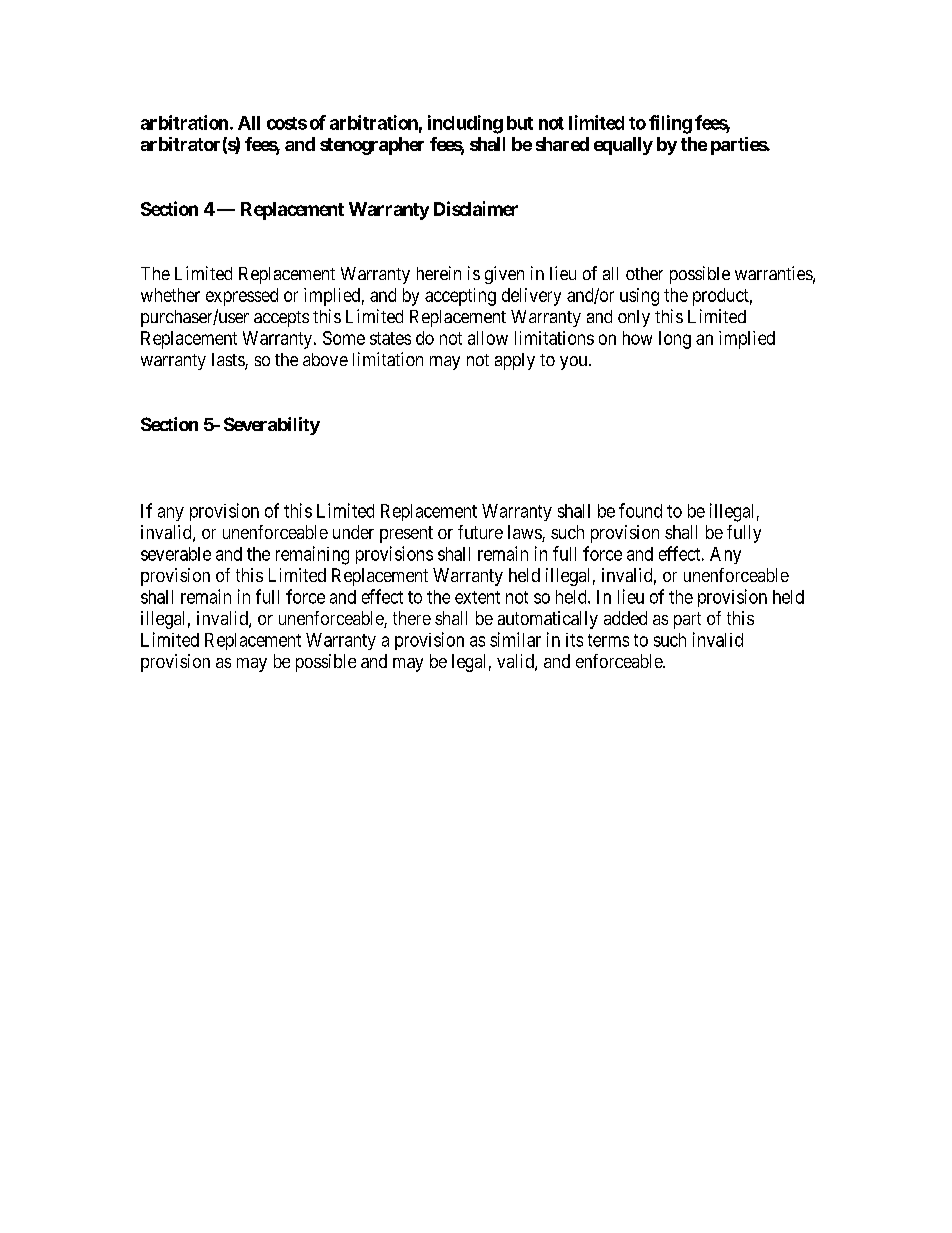 This image has width=952, height=1233. I want to click on herein, so click(439, 273).
